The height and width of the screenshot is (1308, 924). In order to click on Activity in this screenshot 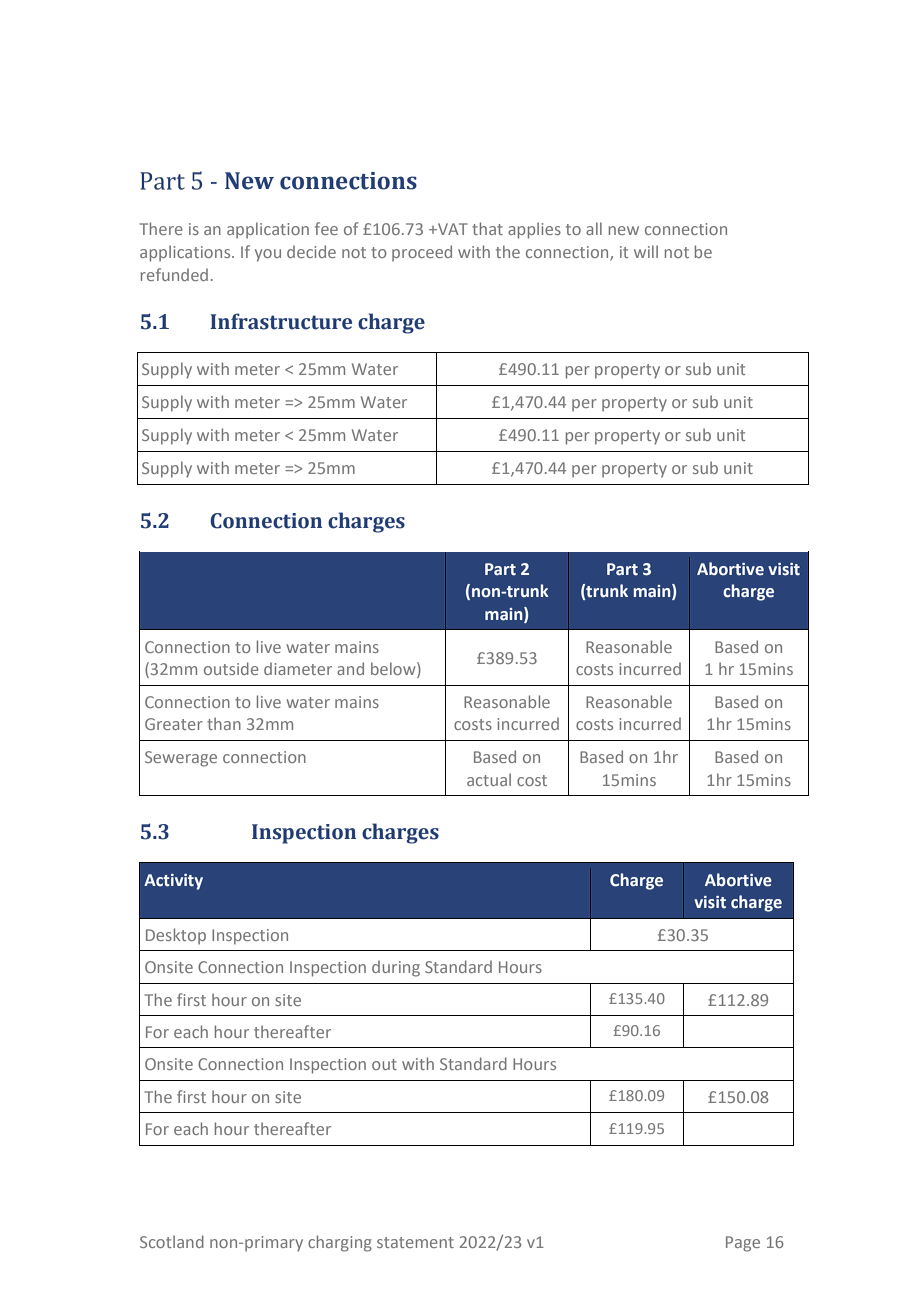, I will do `click(173, 882)`.
